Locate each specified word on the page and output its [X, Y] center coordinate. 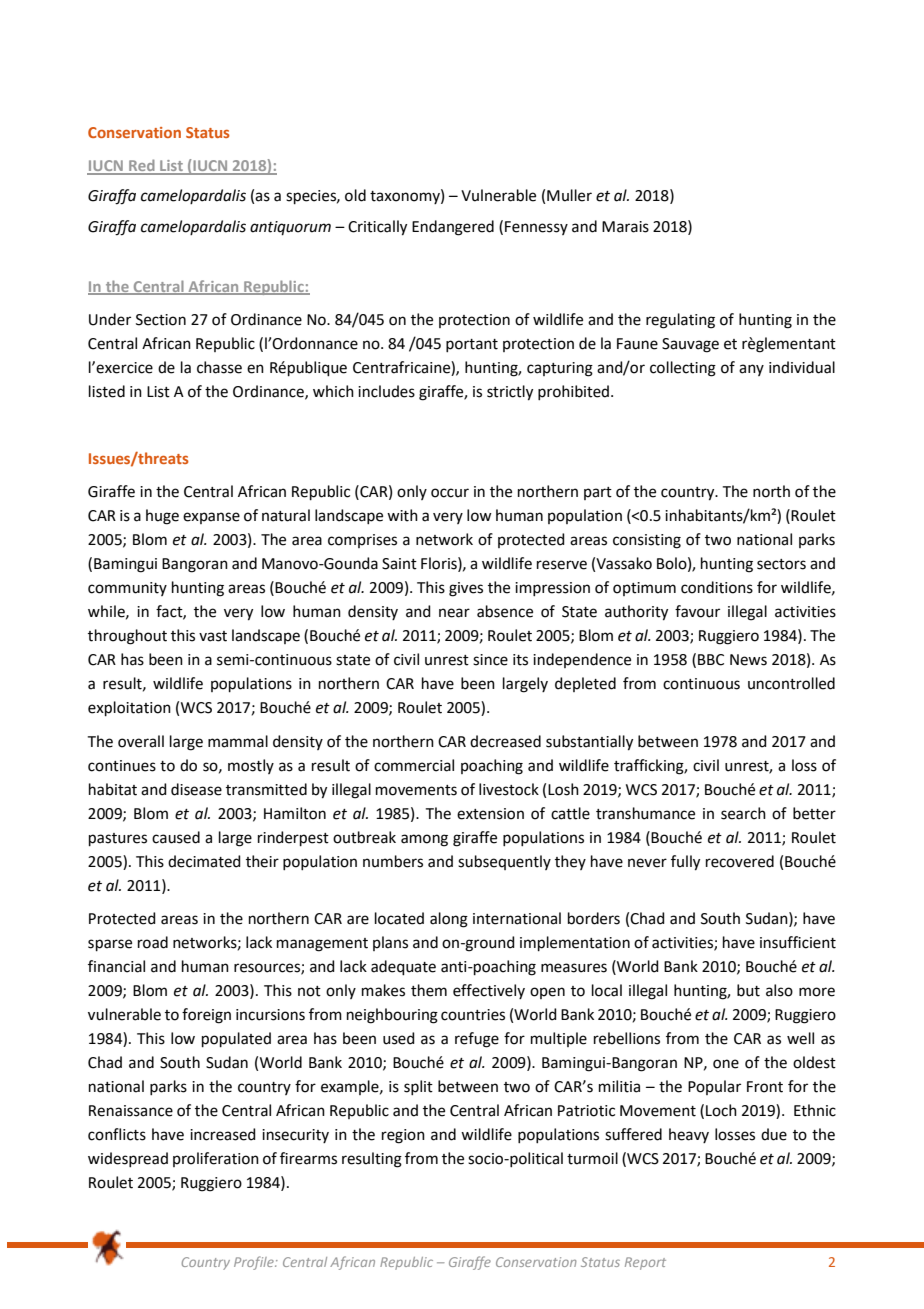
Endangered [453, 228]
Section [161, 320]
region [403, 1136]
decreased [505, 741]
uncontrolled [791, 683]
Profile [255, 1263]
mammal [238, 741]
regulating [680, 321]
